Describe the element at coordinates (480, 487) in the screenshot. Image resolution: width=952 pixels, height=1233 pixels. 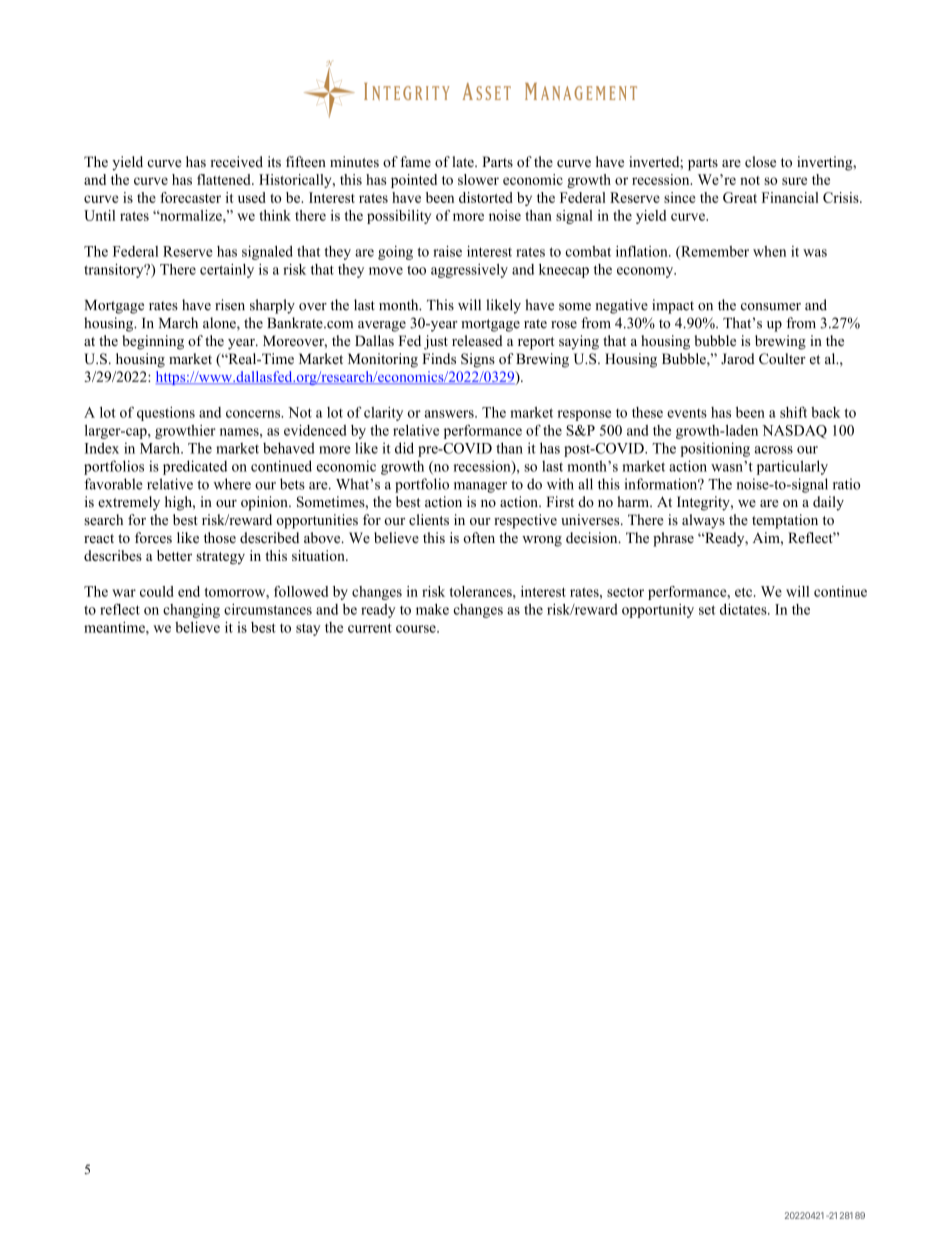
I see `manager` at that location.
